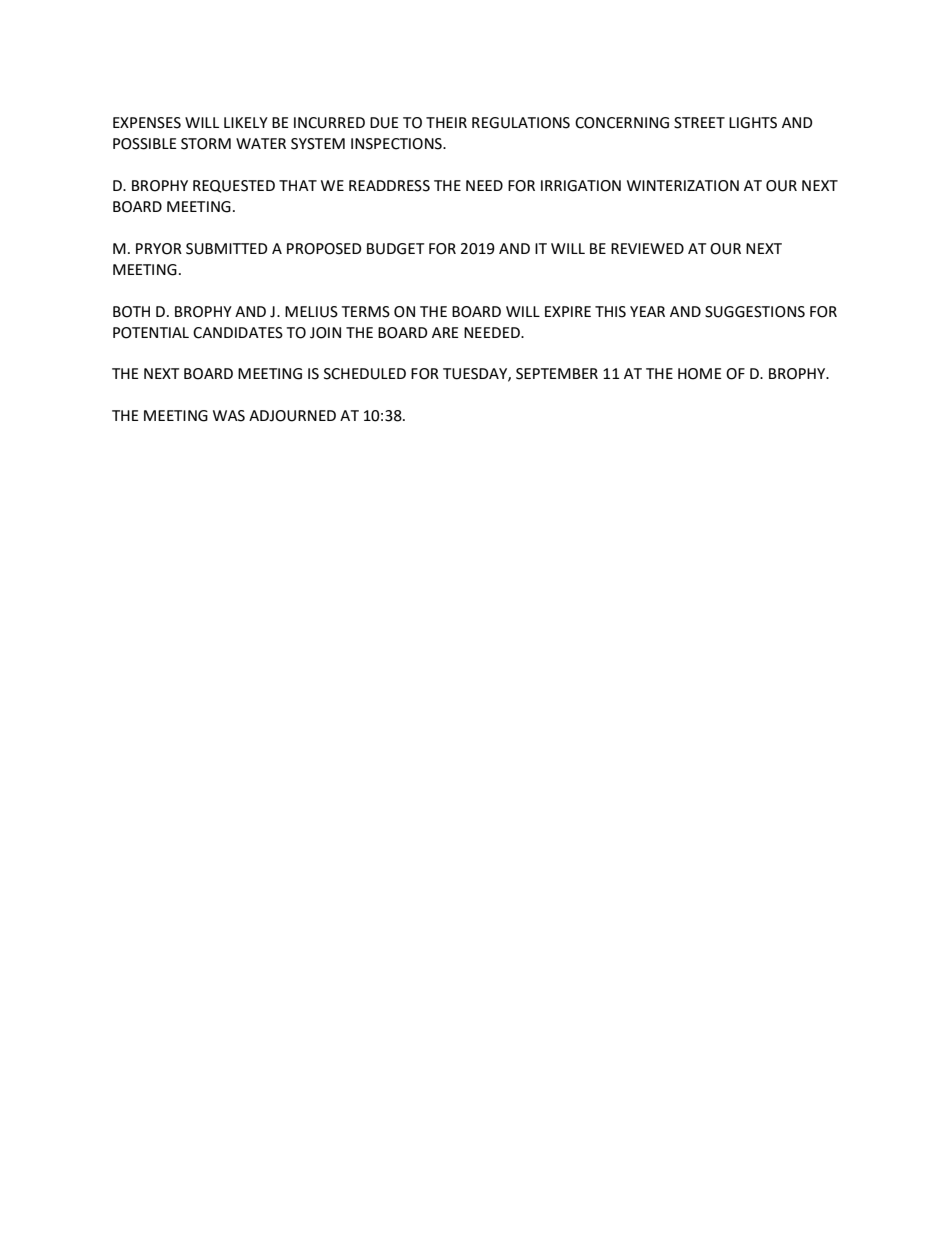 The height and width of the document is (1233, 952). I want to click on STORM, so click(206, 144).
